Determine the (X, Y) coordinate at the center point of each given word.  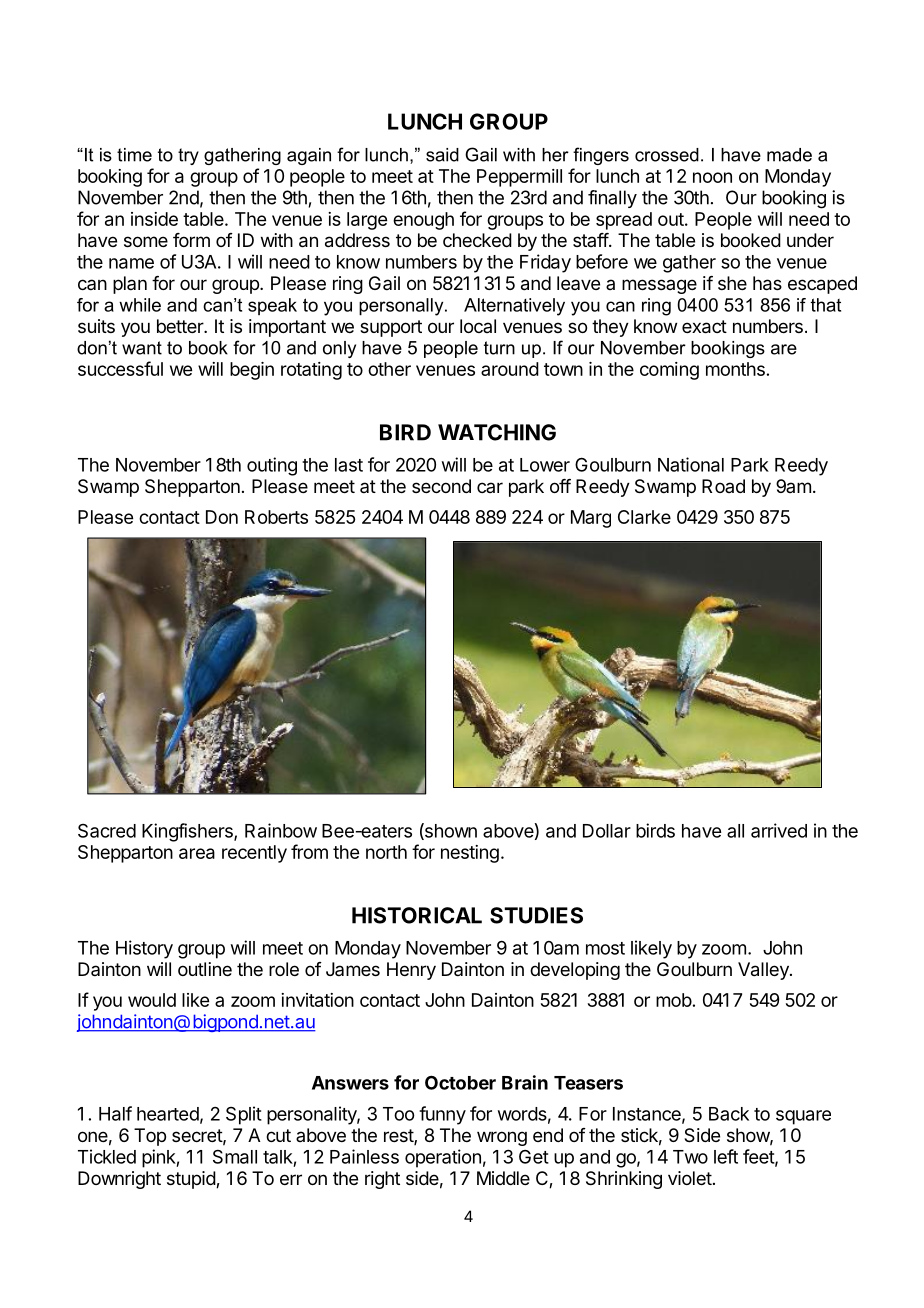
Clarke (644, 517)
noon (712, 177)
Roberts (276, 517)
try (188, 156)
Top (150, 1137)
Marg (591, 519)
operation (443, 1158)
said (442, 155)
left (726, 1156)
